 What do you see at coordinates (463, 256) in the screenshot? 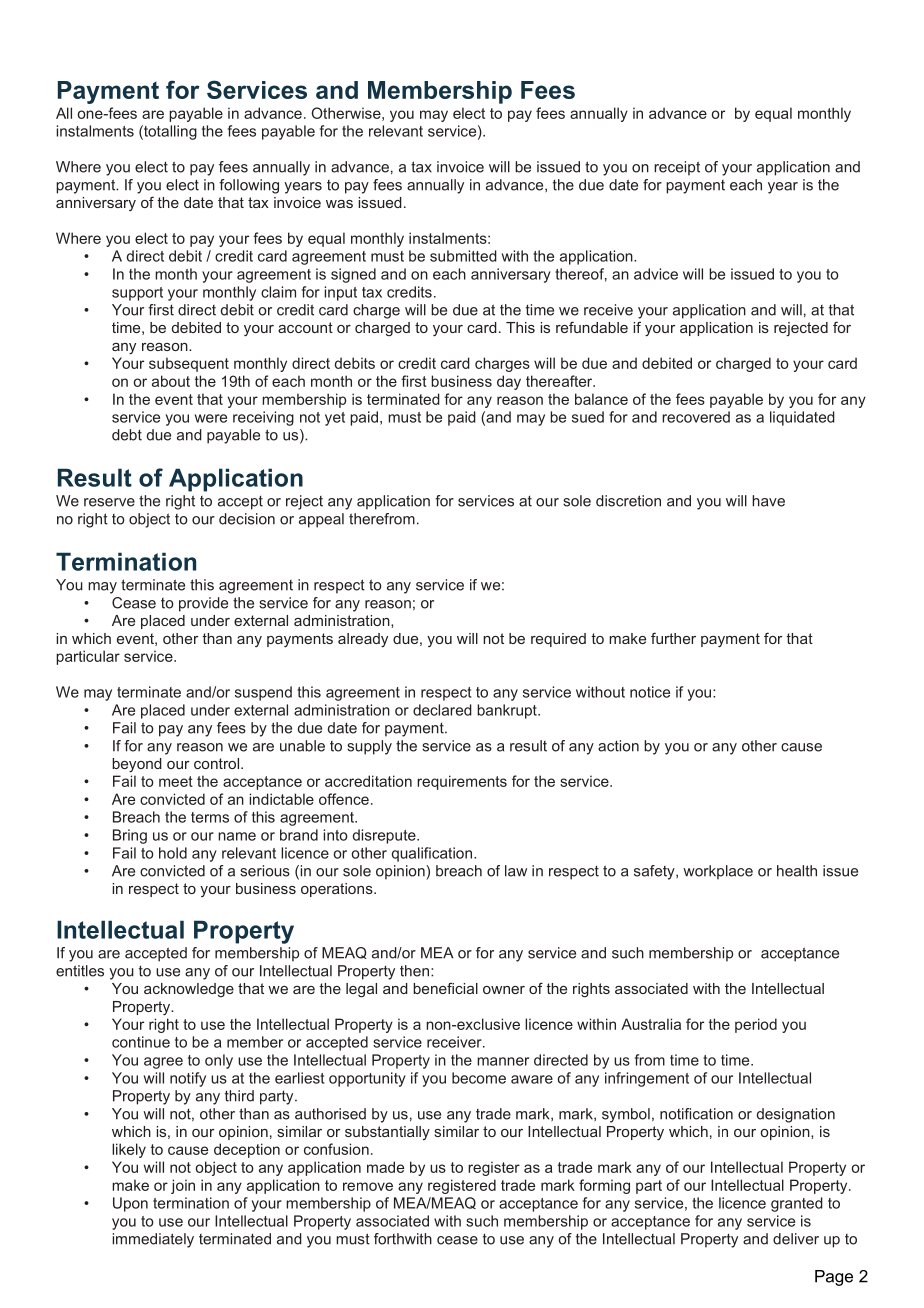
I see `submitted` at bounding box center [463, 256].
